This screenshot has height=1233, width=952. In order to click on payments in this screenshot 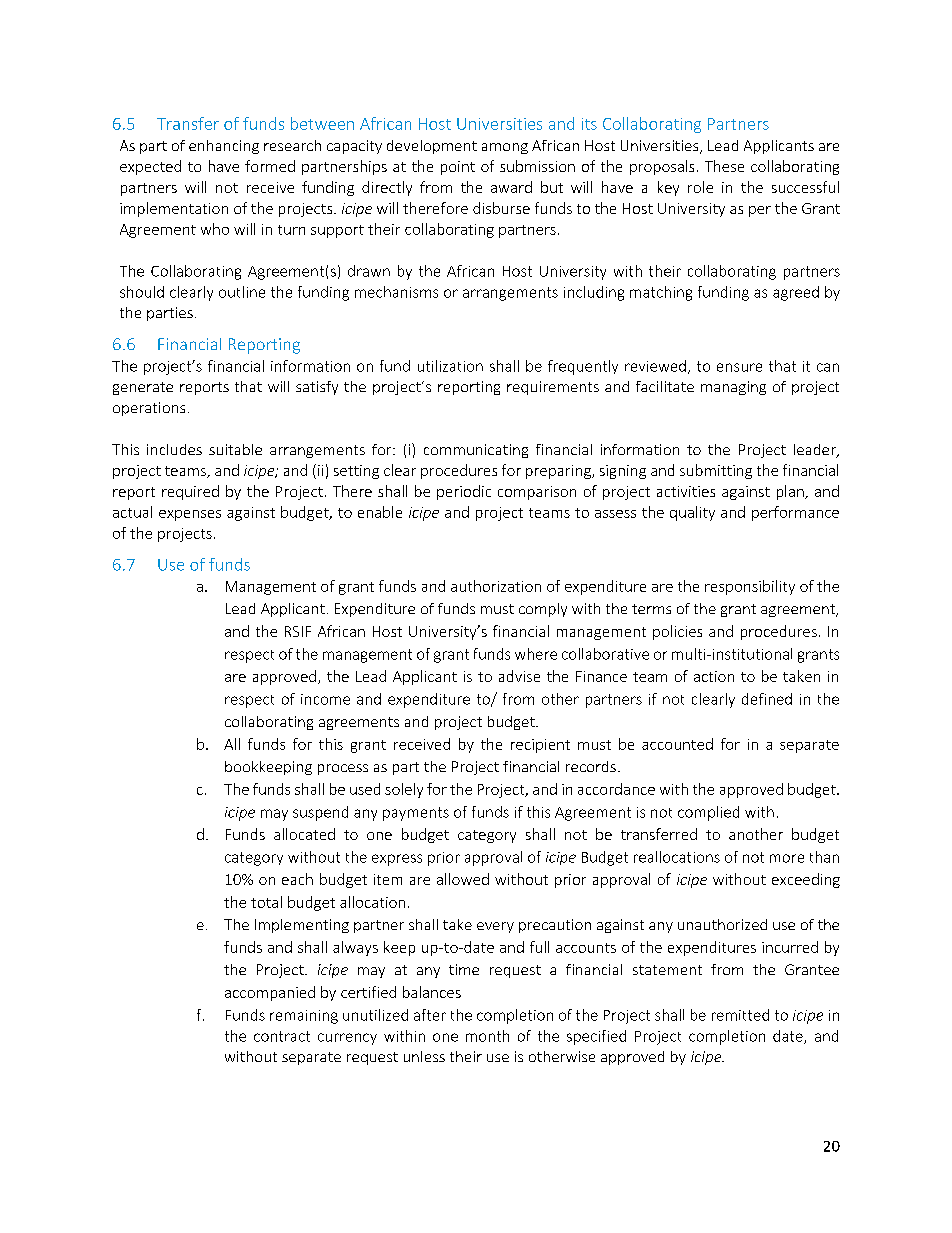, I will do `click(416, 814)`.
